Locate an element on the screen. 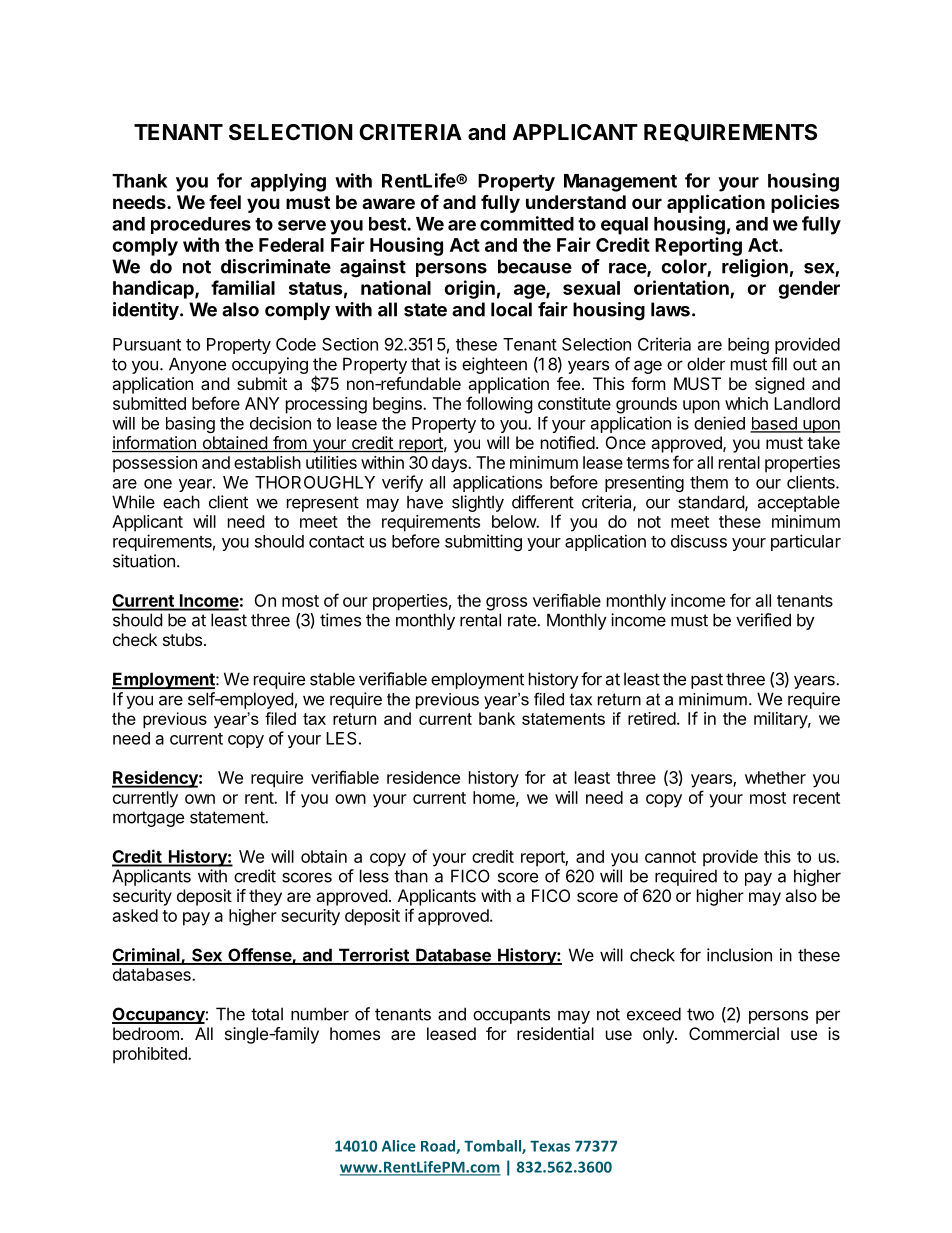 The height and width of the screenshot is (1233, 952). Texas is located at coordinates (550, 1146).
